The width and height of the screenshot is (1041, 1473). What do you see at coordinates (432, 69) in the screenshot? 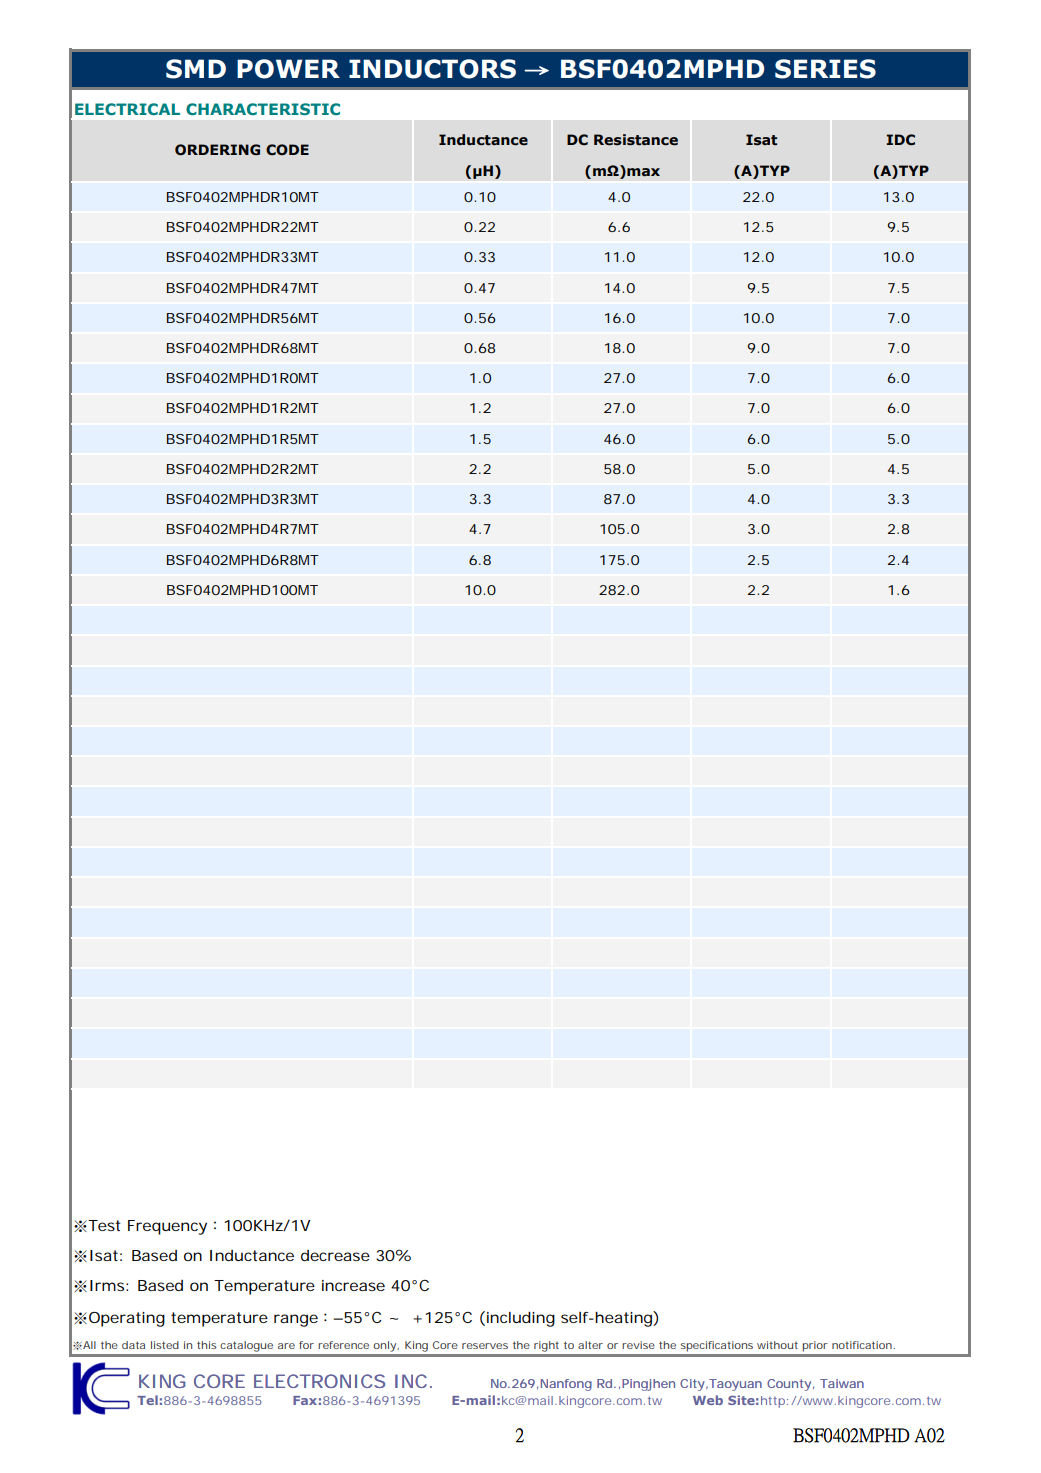
I see `INDUCTORS` at bounding box center [432, 69].
